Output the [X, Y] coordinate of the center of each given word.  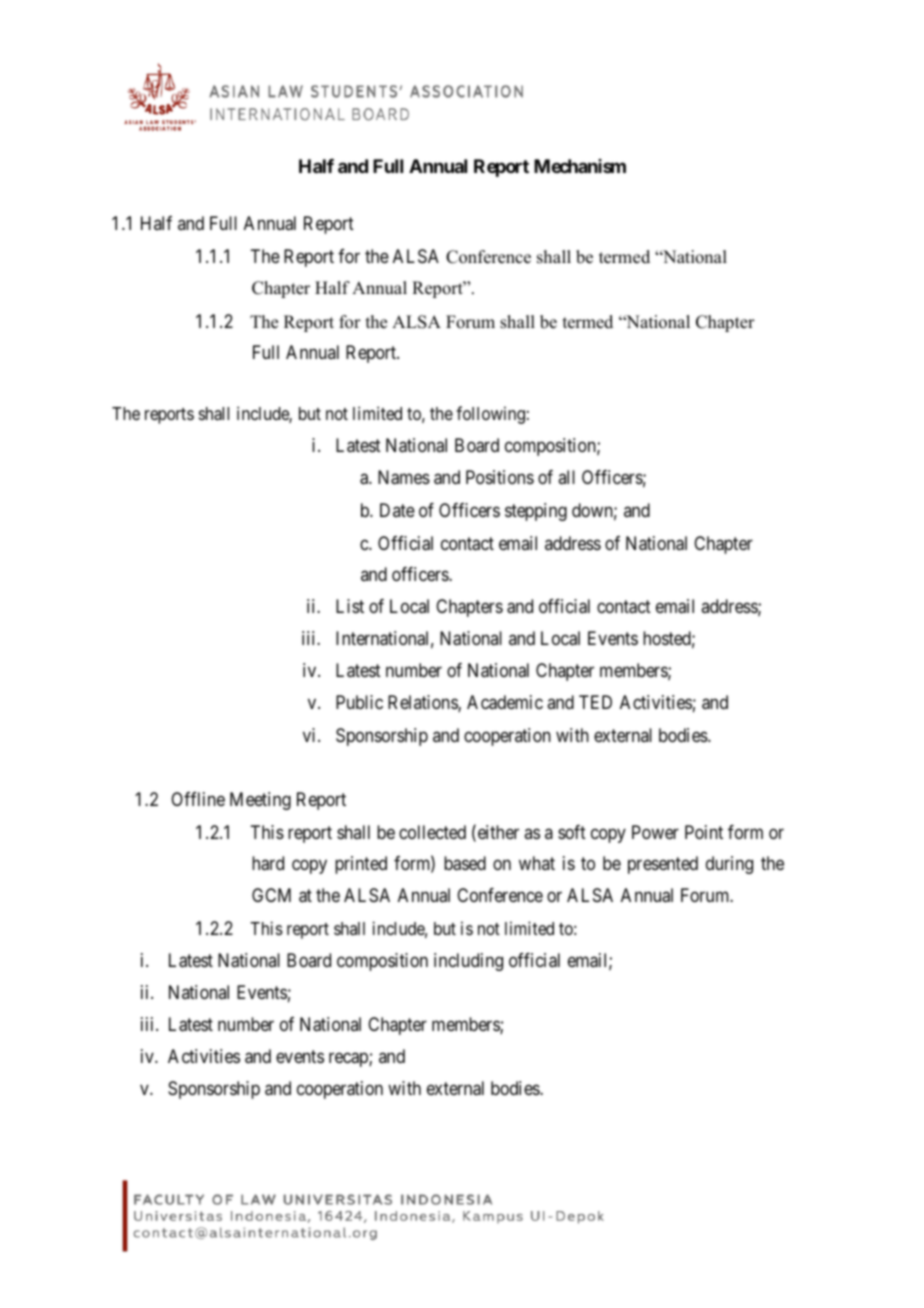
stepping [536, 512]
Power [655, 832]
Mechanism [580, 166]
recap [349, 1060]
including [468, 962]
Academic [505, 702]
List [350, 606]
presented [663, 865]
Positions [500, 477]
